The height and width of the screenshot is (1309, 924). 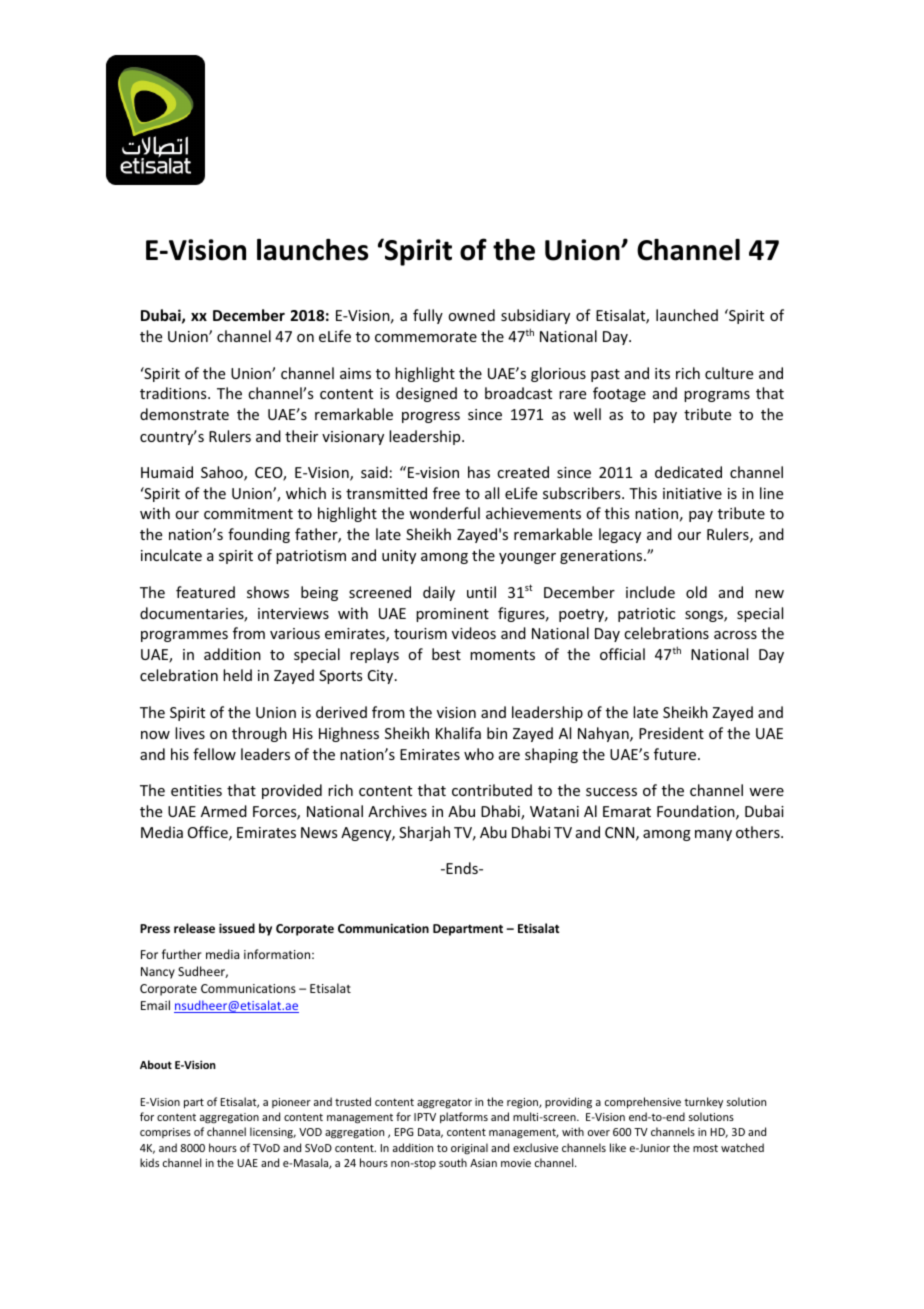 I want to click on owned, so click(x=471, y=315).
